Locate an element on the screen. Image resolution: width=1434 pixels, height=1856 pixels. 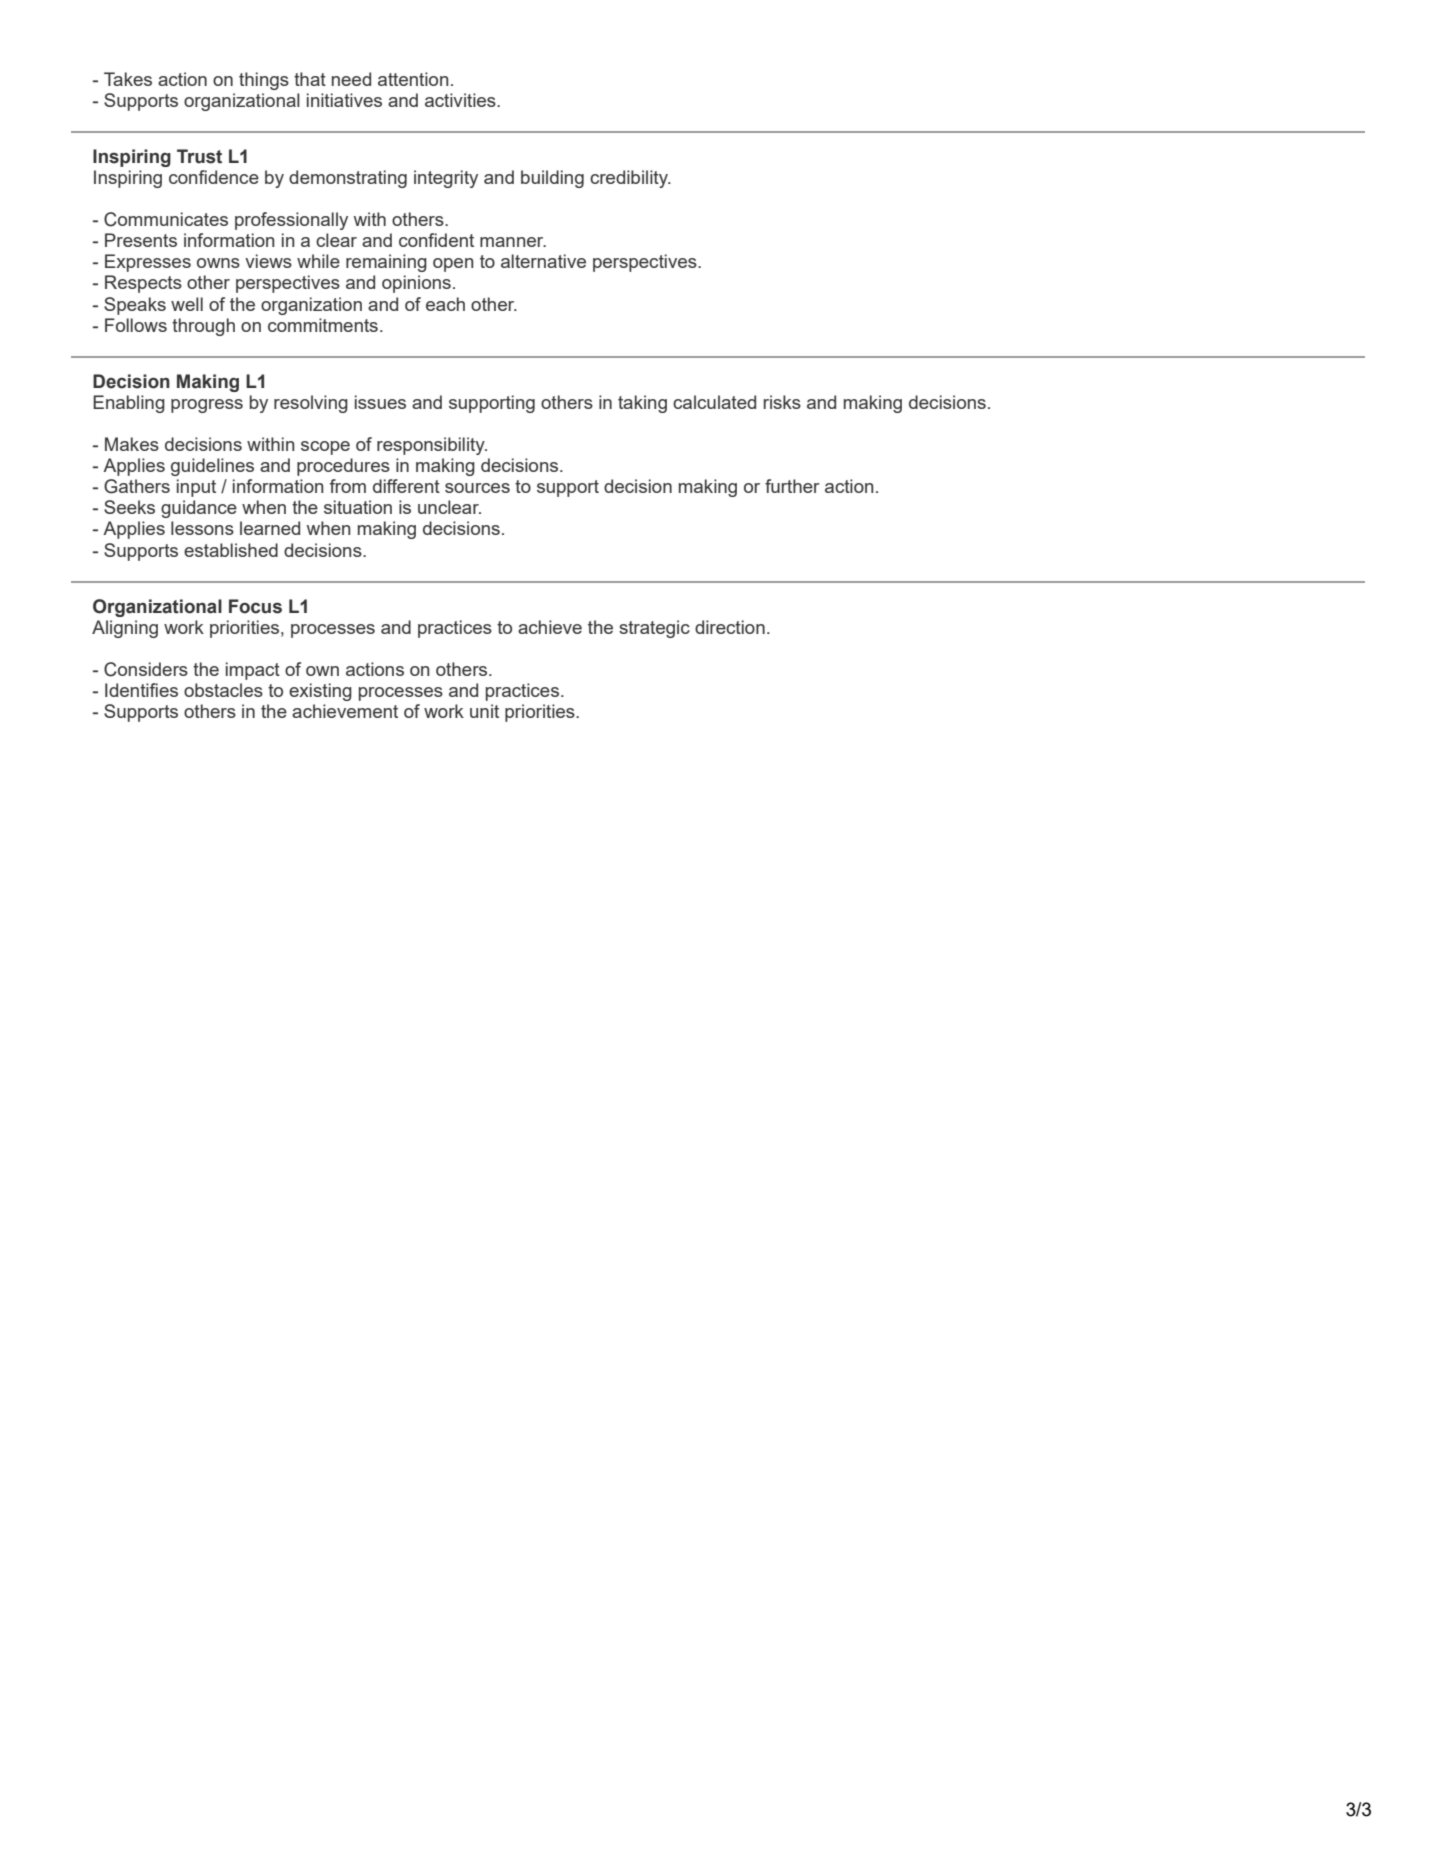
sources is located at coordinates (477, 488).
